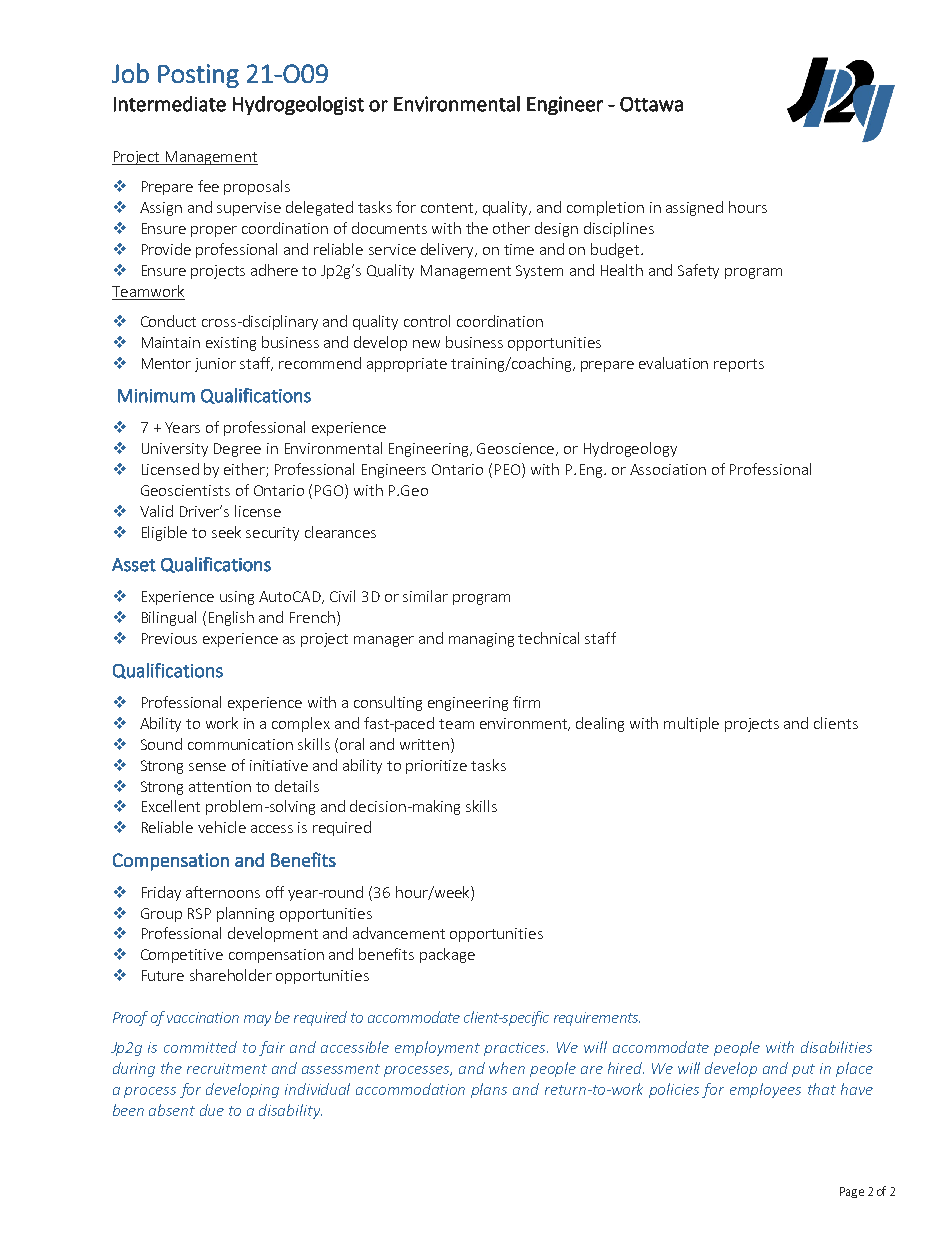  Describe the element at coordinates (448, 209) in the screenshot. I see `content` at that location.
